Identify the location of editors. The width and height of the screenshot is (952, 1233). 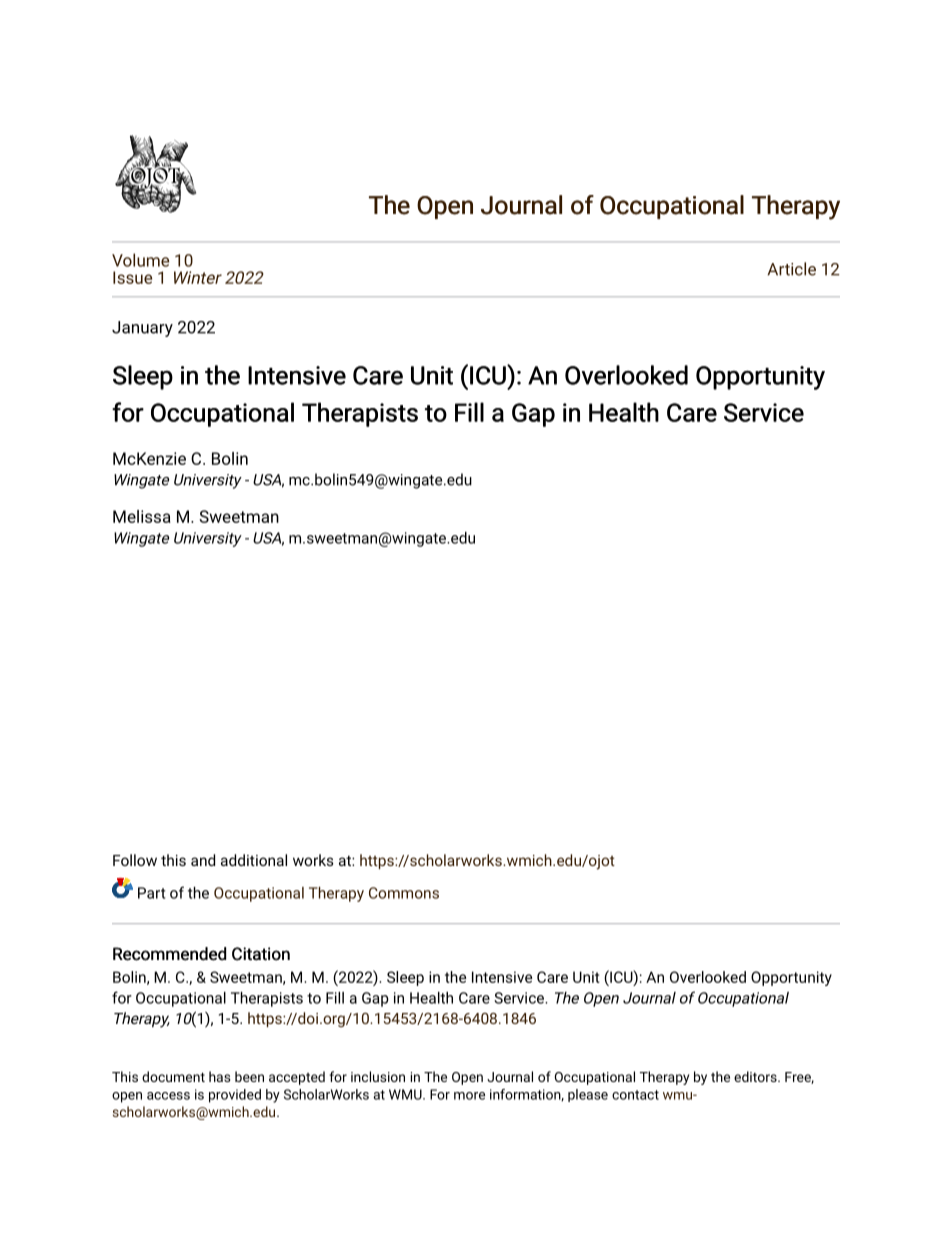
(756, 1076).
